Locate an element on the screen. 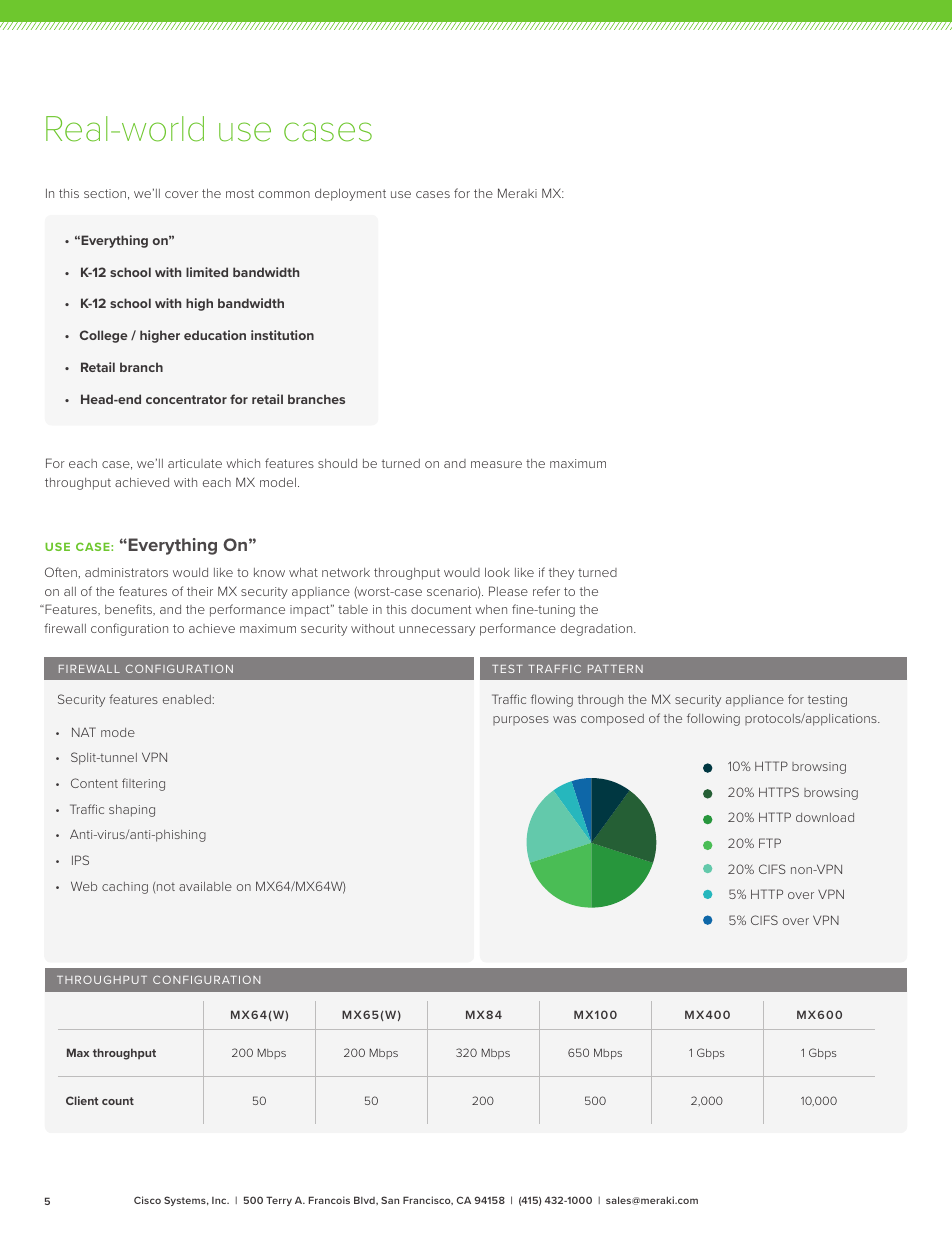 The width and height of the screenshot is (952, 1233). San is located at coordinates (390, 1200).
